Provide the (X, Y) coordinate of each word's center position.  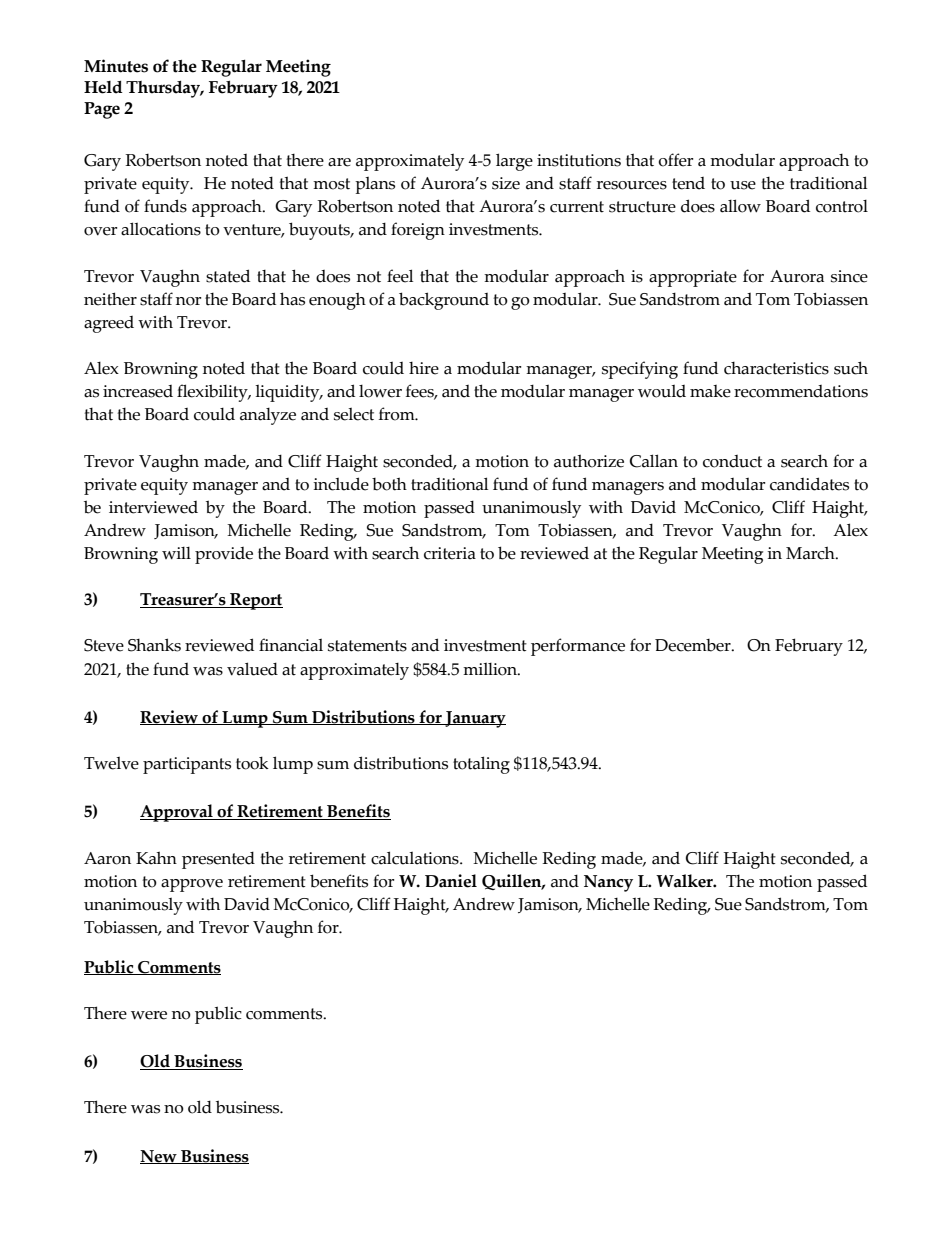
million (491, 669)
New (159, 1157)
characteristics (776, 368)
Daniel (451, 881)
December (694, 645)
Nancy (608, 883)
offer (675, 160)
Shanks (154, 645)
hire (424, 368)
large (514, 162)
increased (138, 391)
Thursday (164, 89)
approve (192, 885)
